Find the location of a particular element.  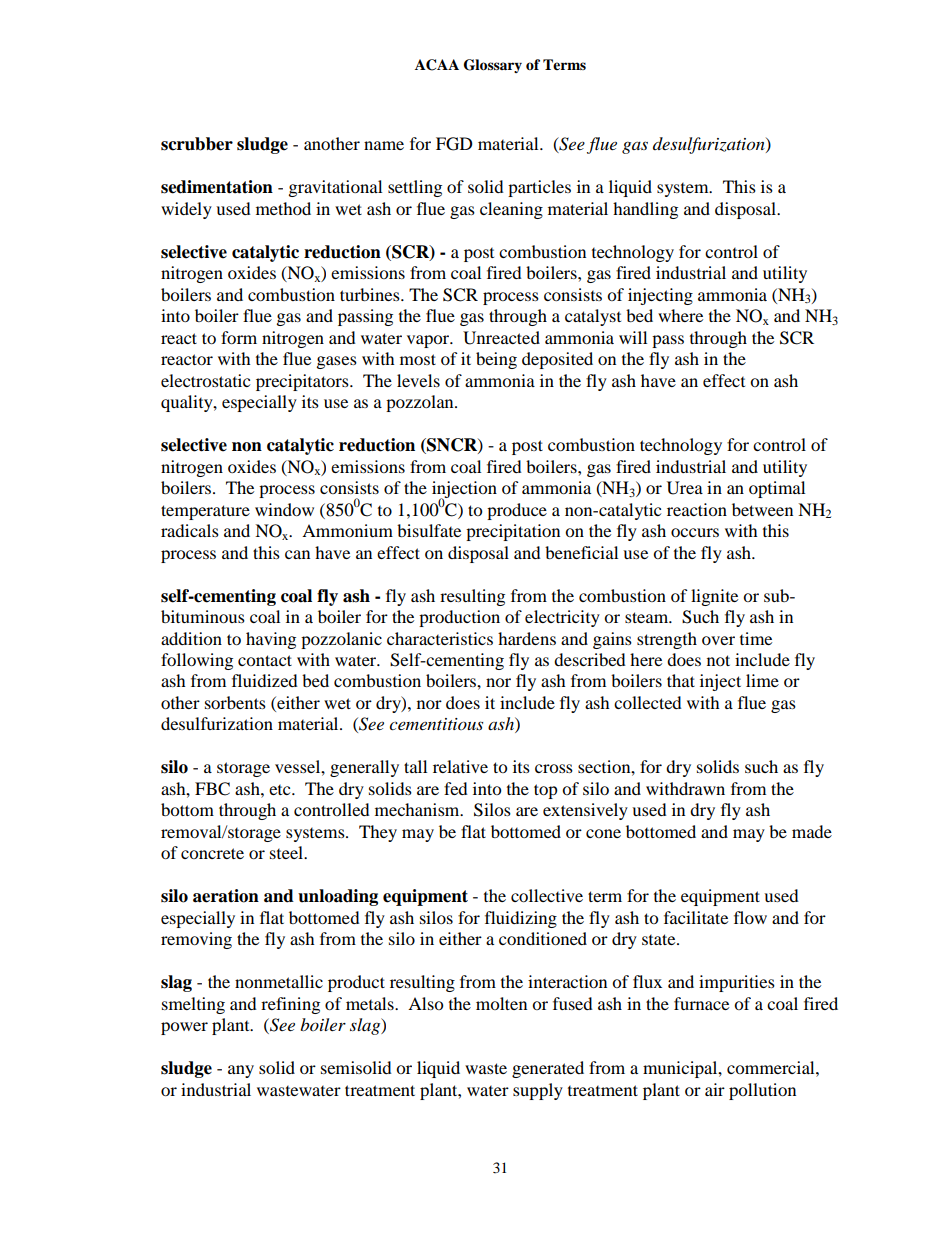

etc is located at coordinates (281, 790).
